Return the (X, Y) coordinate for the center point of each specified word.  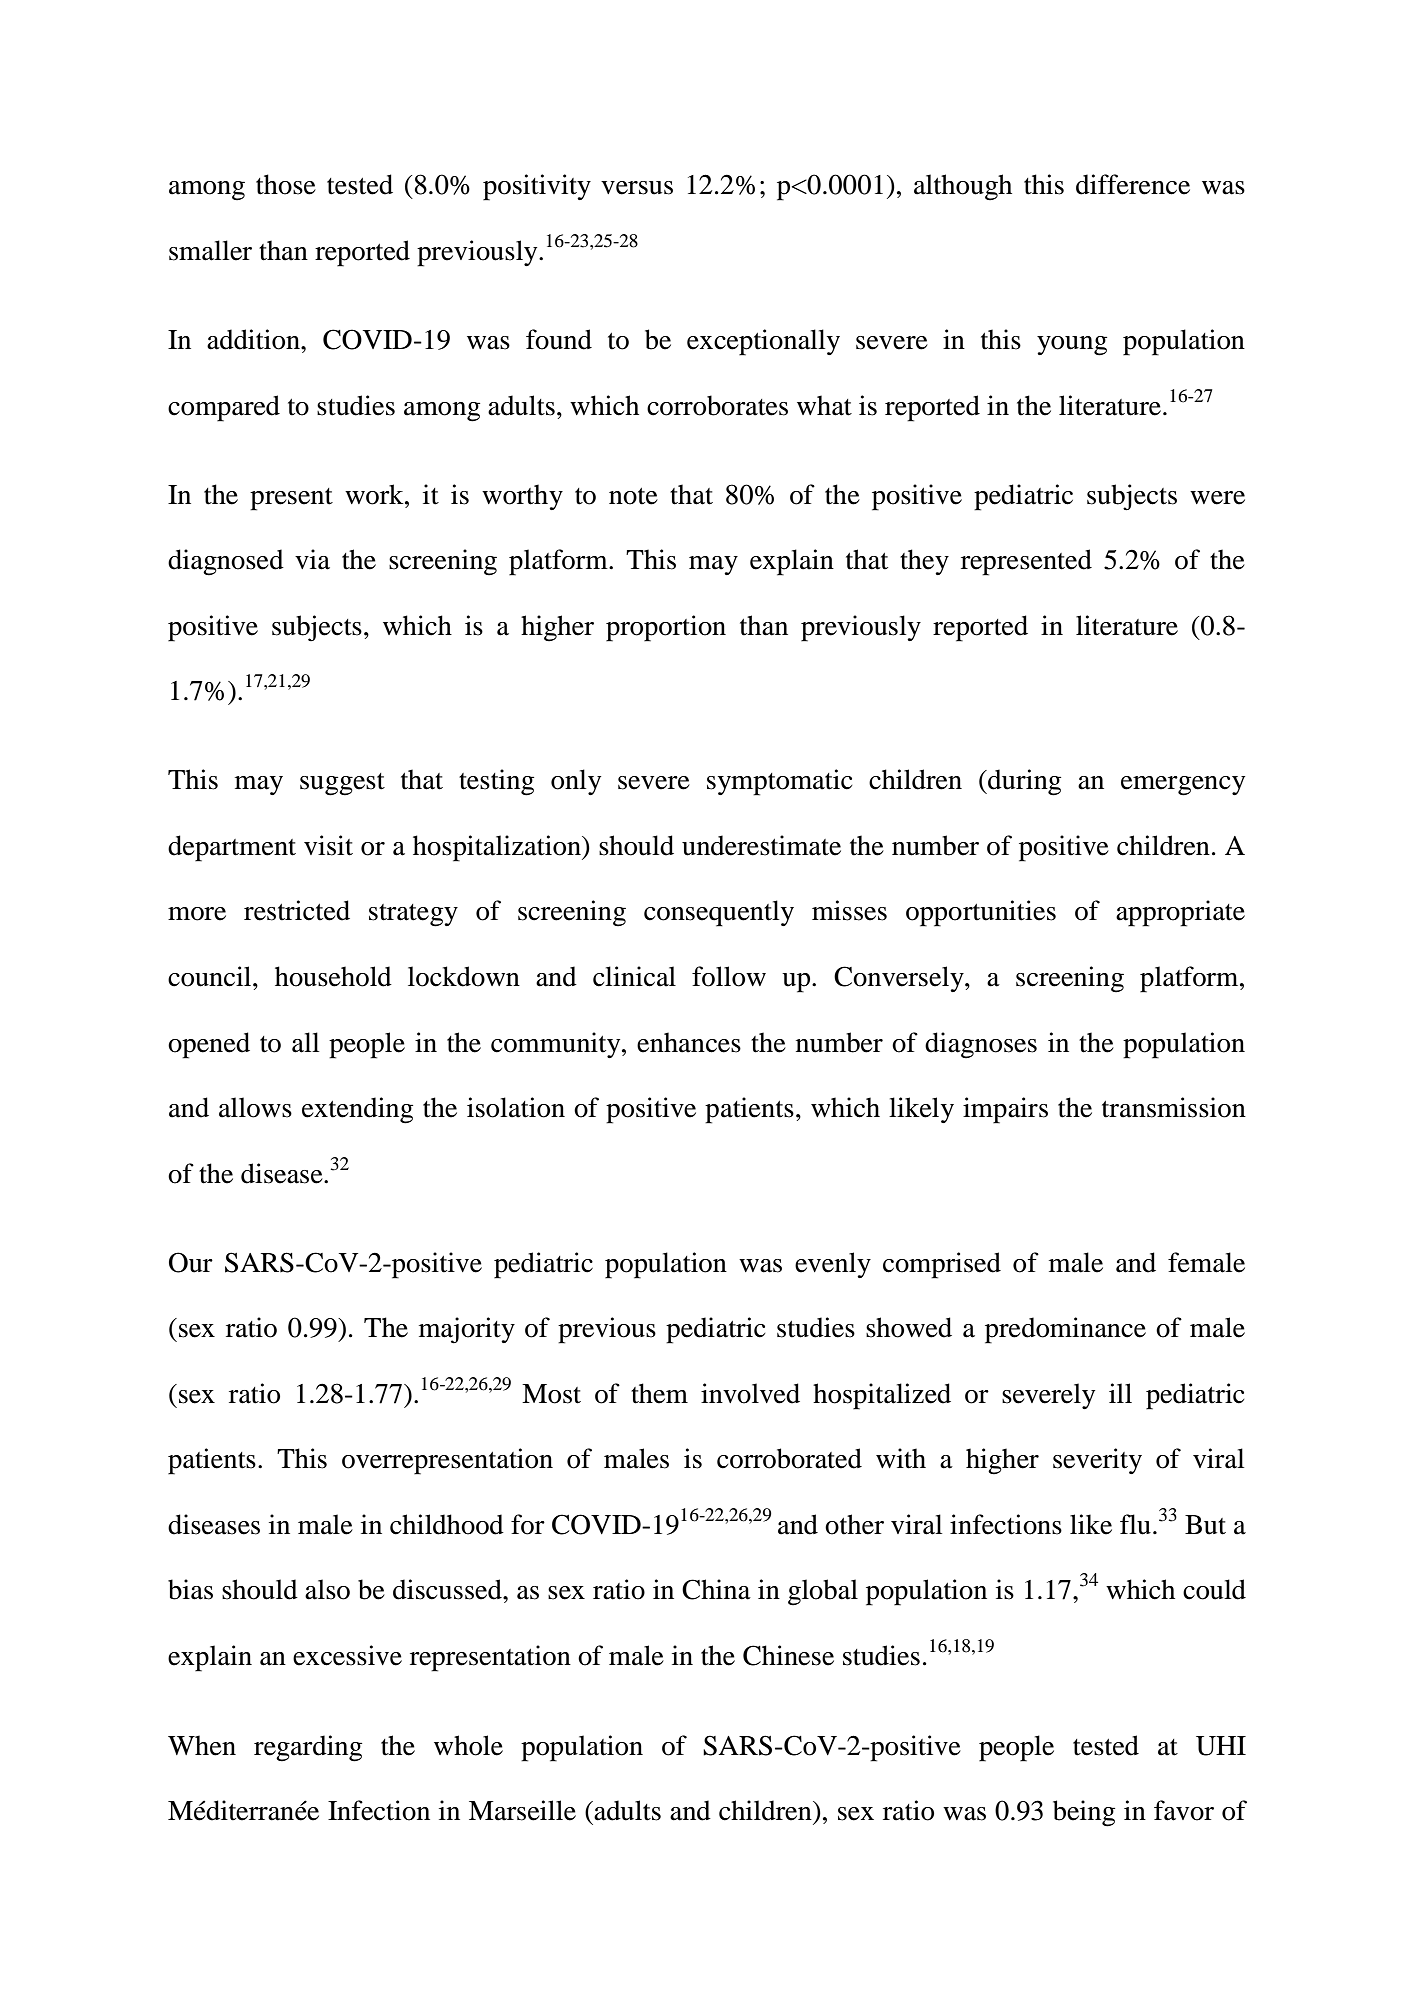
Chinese (788, 1655)
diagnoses (981, 1045)
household (333, 976)
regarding (308, 1748)
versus (637, 188)
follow (729, 976)
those (286, 184)
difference (1133, 184)
